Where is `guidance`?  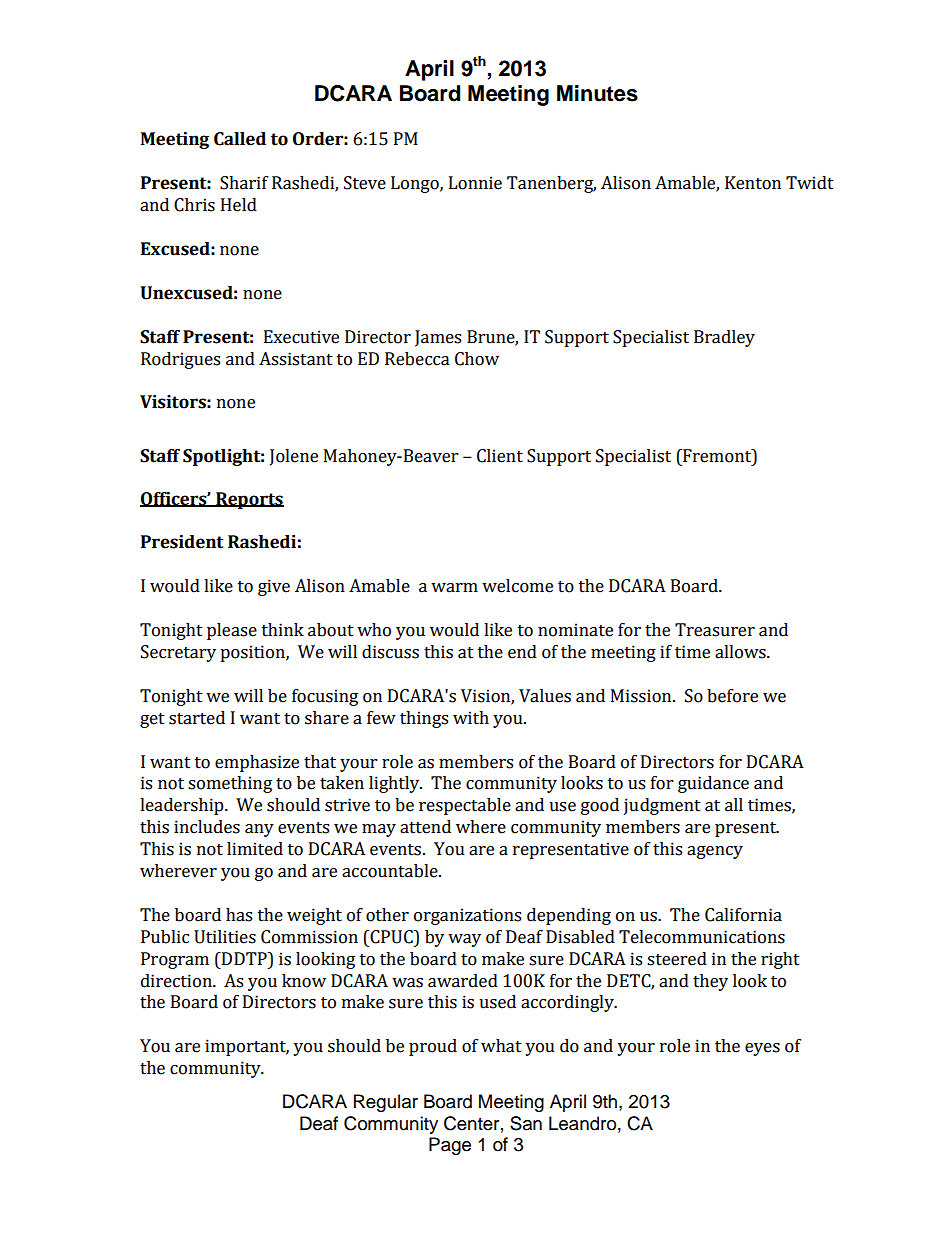
guidance is located at coordinates (713, 784).
